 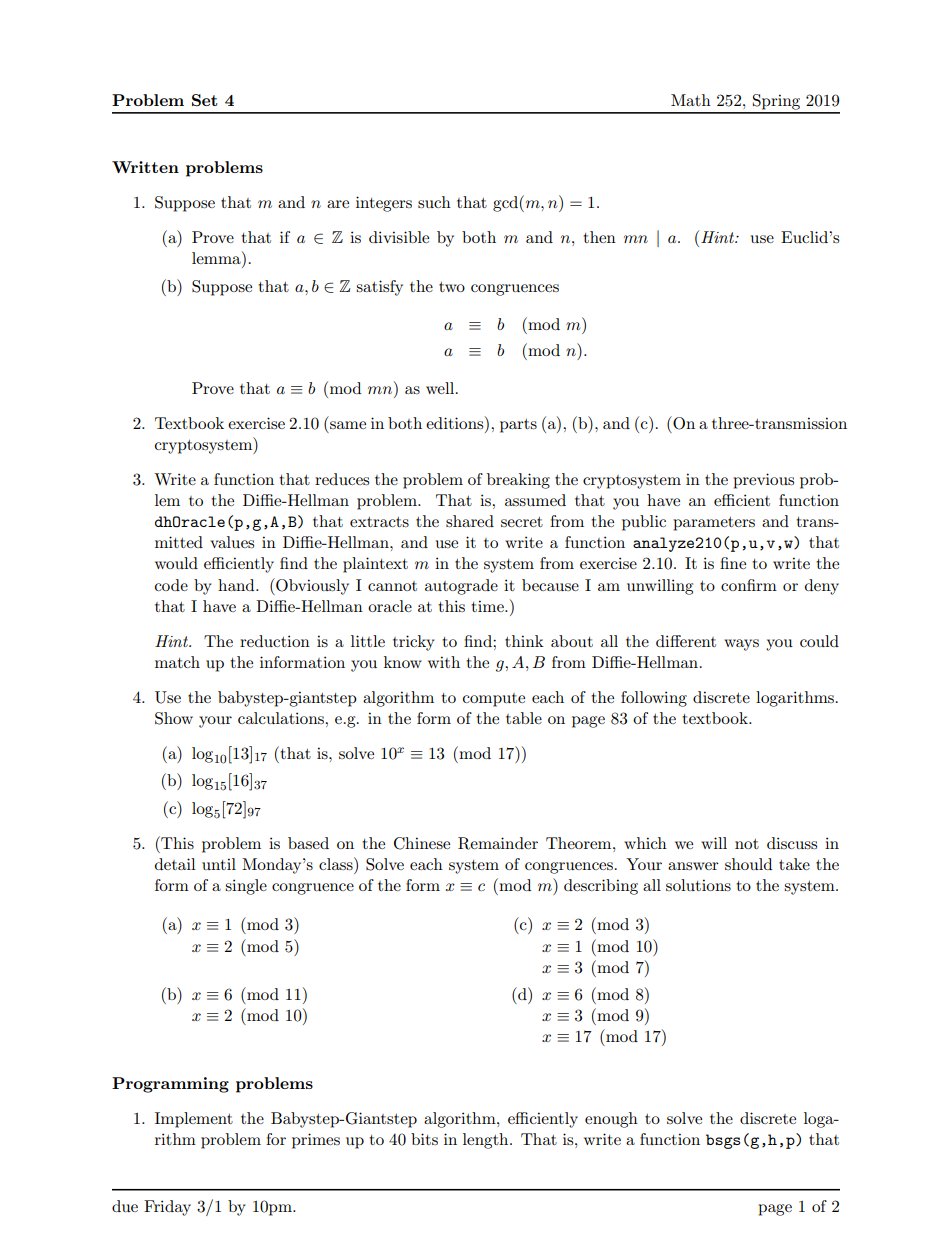 I want to click on single, so click(x=246, y=887).
